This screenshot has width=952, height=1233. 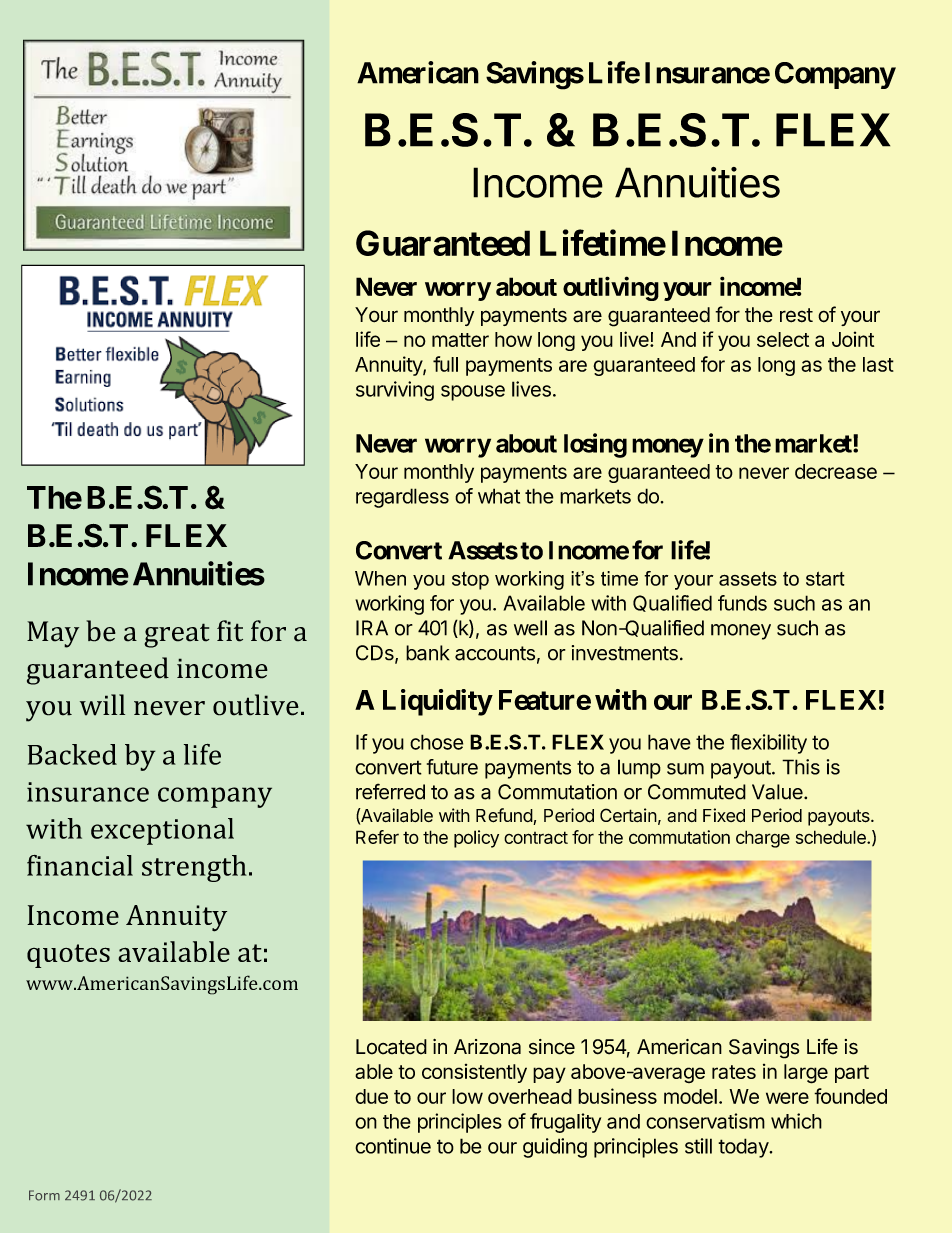 I want to click on select, so click(x=783, y=339).
